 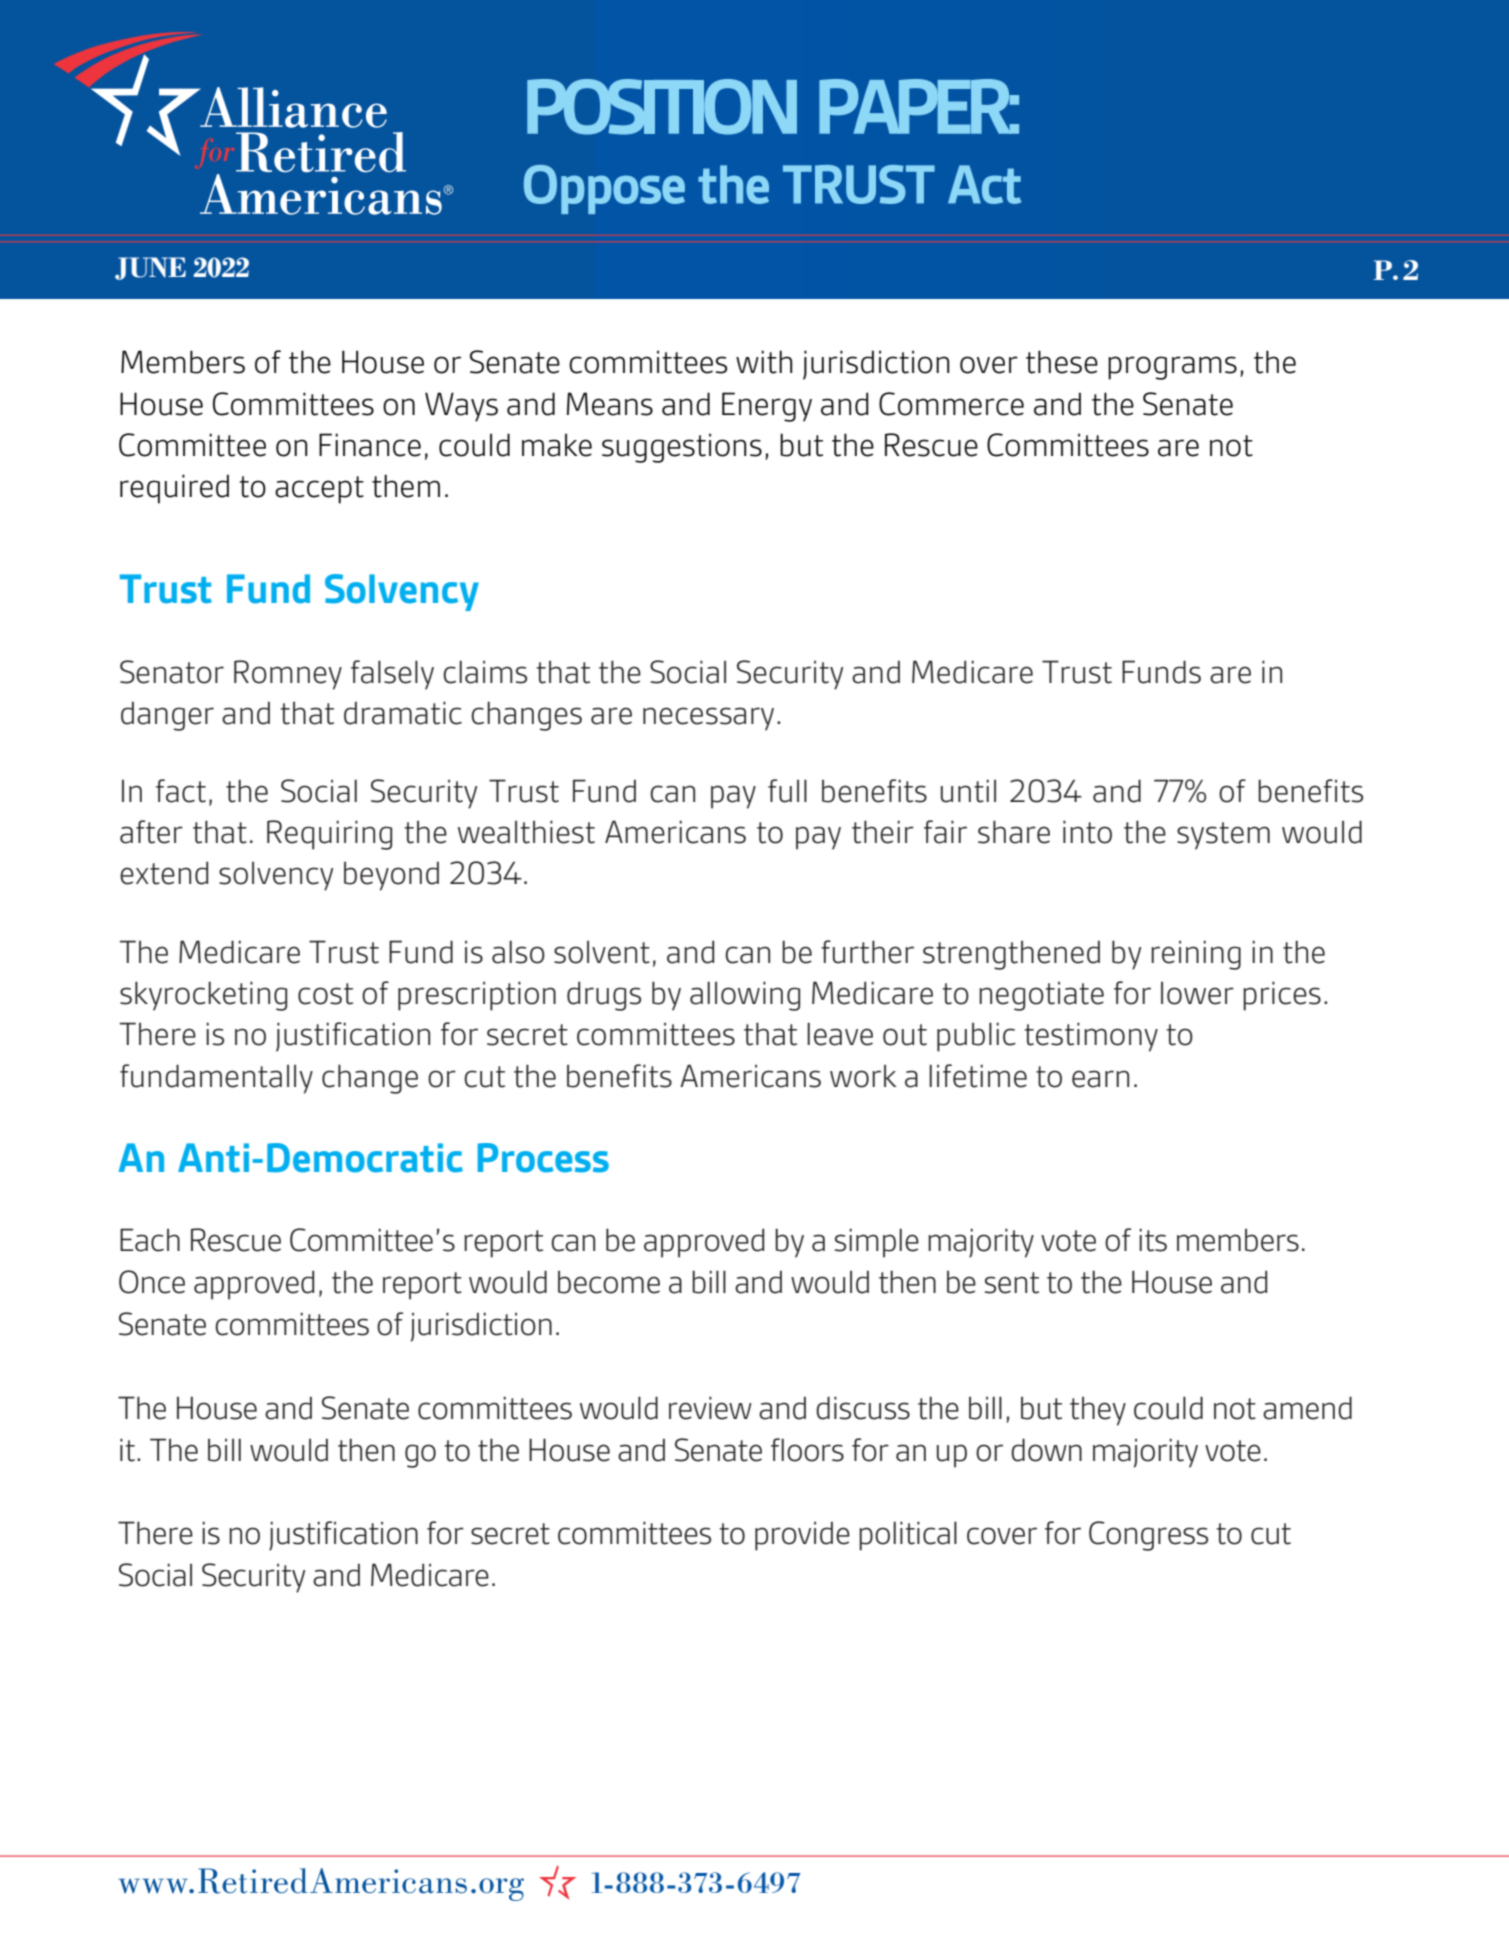 I want to click on JUNE, so click(x=150, y=268).
